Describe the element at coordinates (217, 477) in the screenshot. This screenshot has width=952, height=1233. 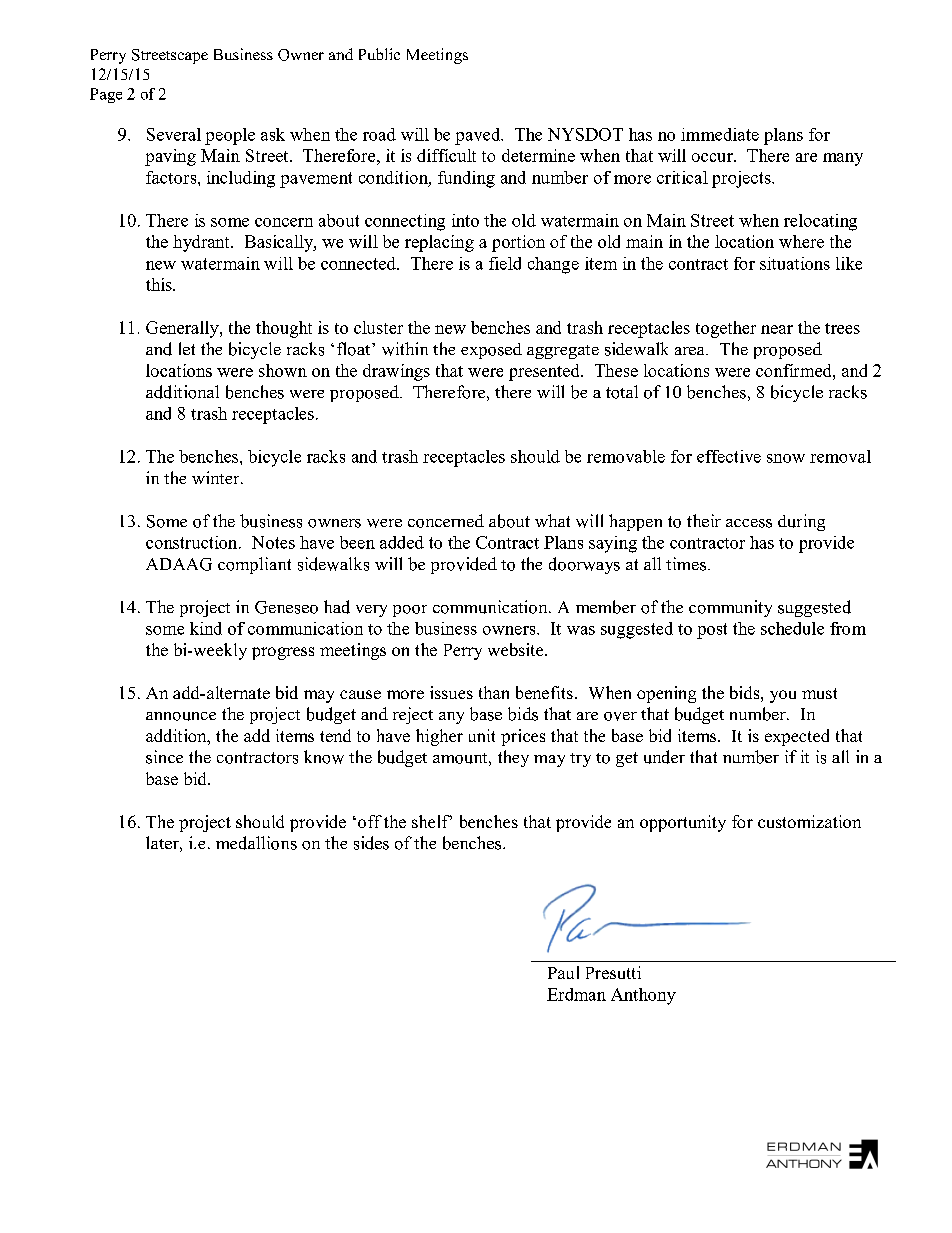
I see `winter` at that location.
